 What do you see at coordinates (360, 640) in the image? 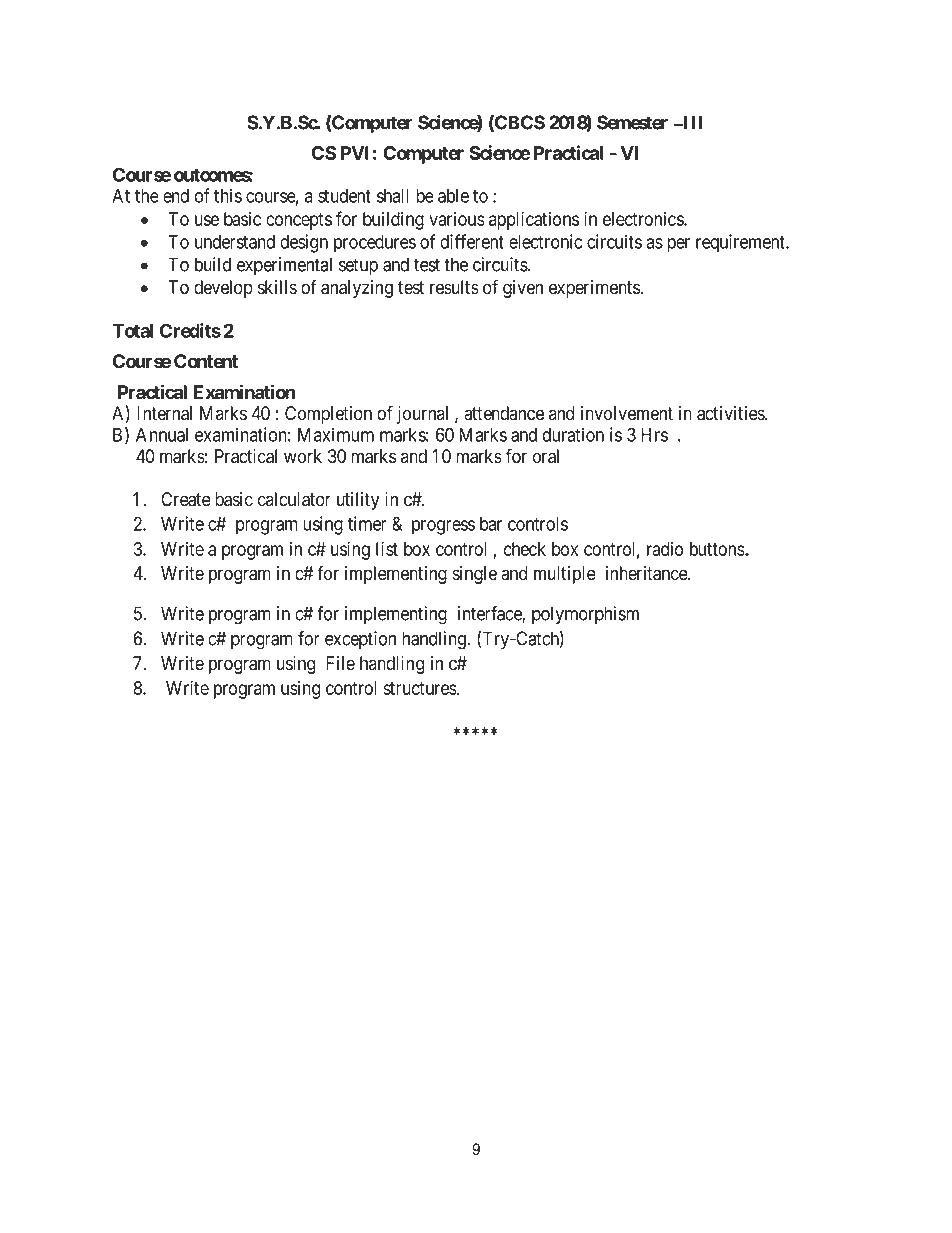
I see `exception` at bounding box center [360, 640].
